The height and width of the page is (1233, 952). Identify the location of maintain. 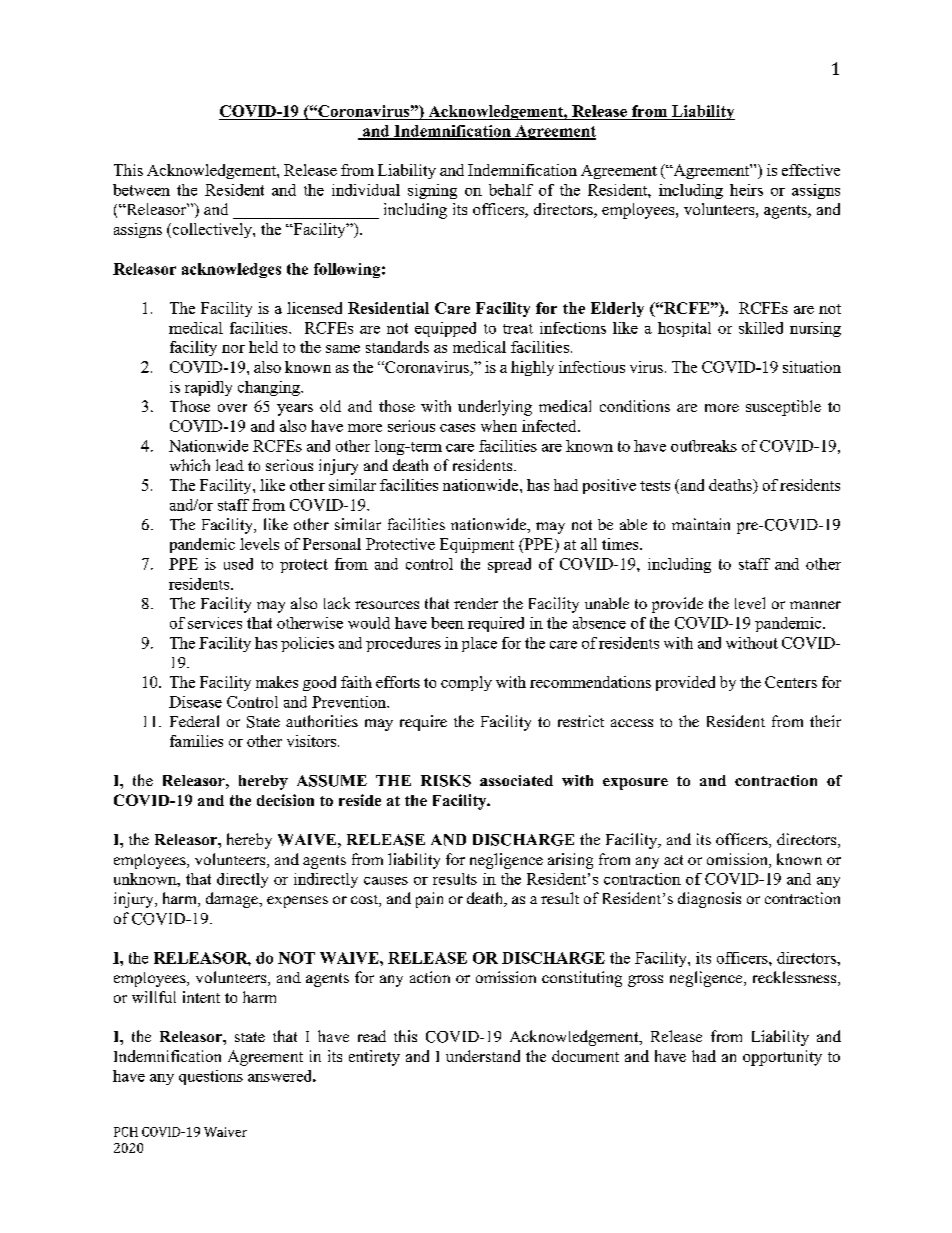
(701, 524).
